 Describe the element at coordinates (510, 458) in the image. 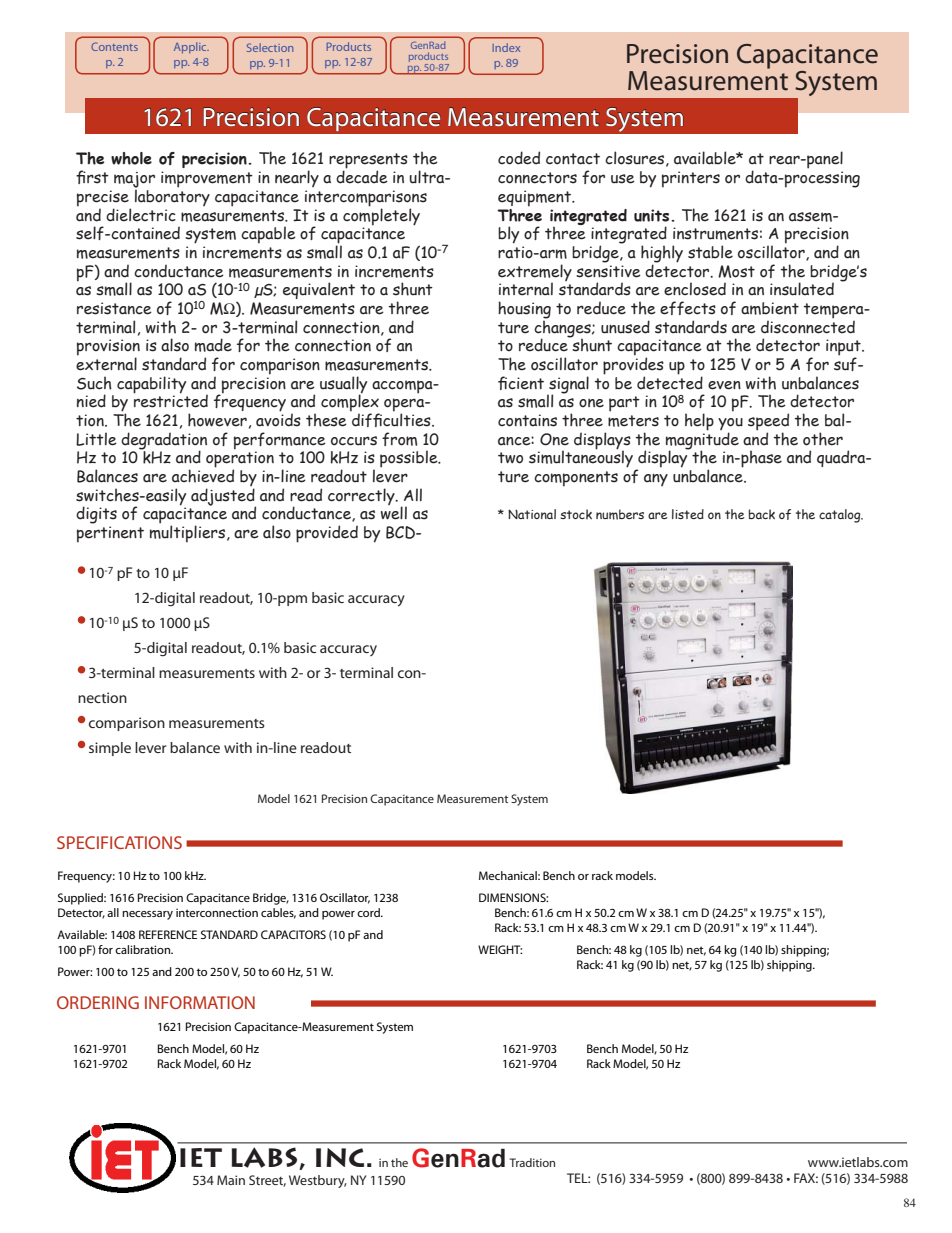

I see `two` at that location.
